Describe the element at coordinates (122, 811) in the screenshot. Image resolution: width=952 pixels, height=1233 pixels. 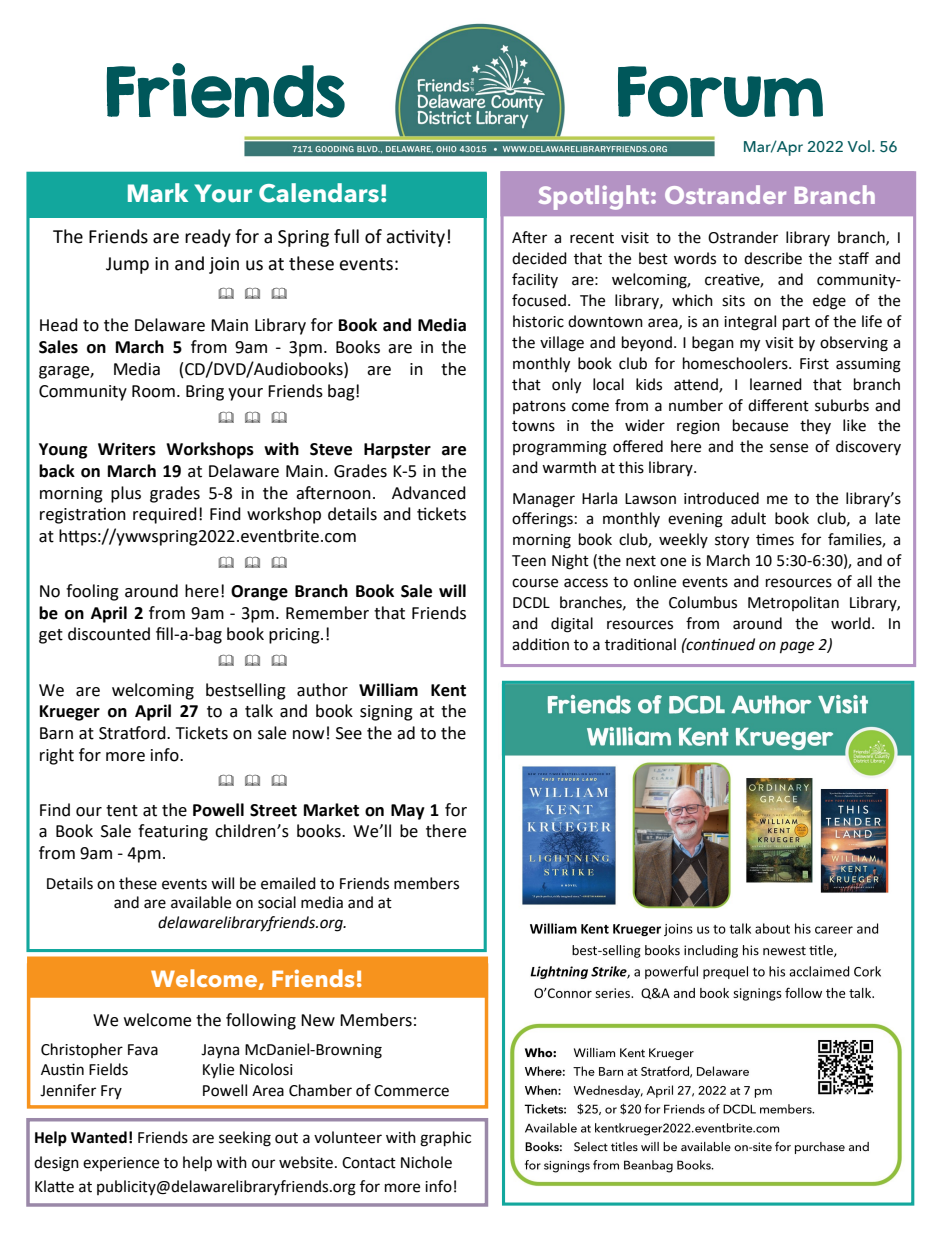
I see `tent` at that location.
